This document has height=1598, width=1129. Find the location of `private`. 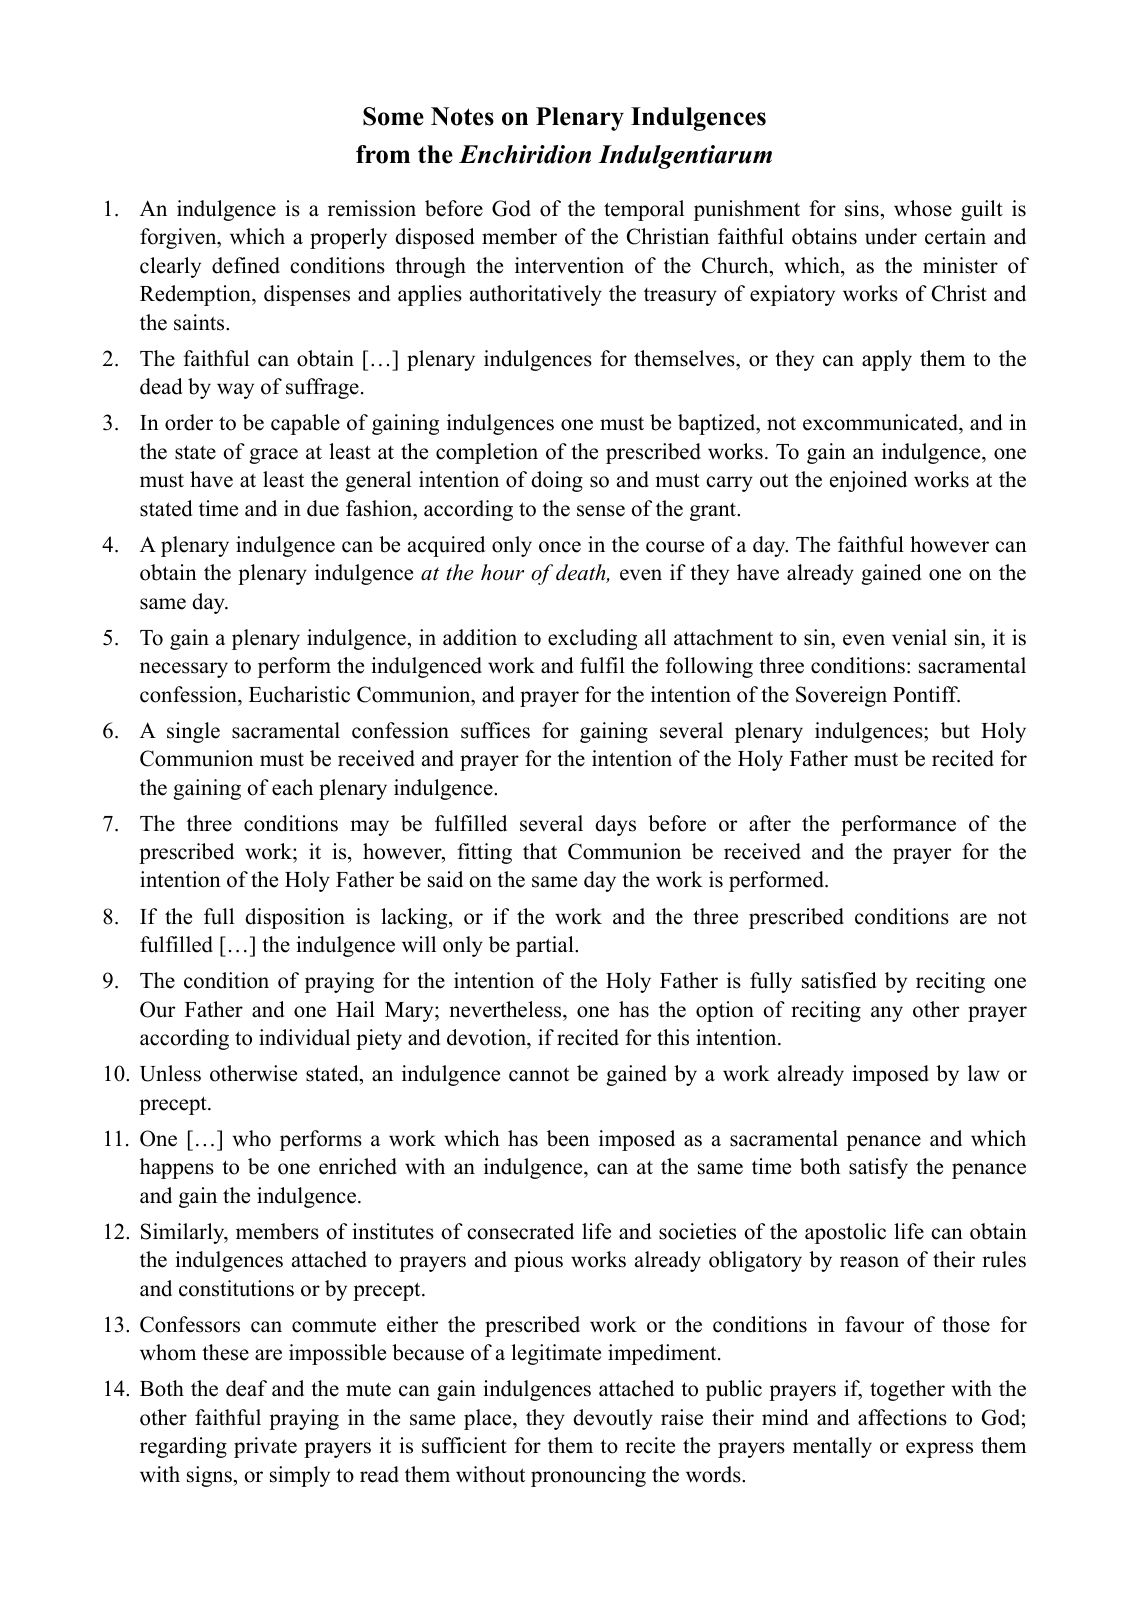

private is located at coordinates (265, 1447).
